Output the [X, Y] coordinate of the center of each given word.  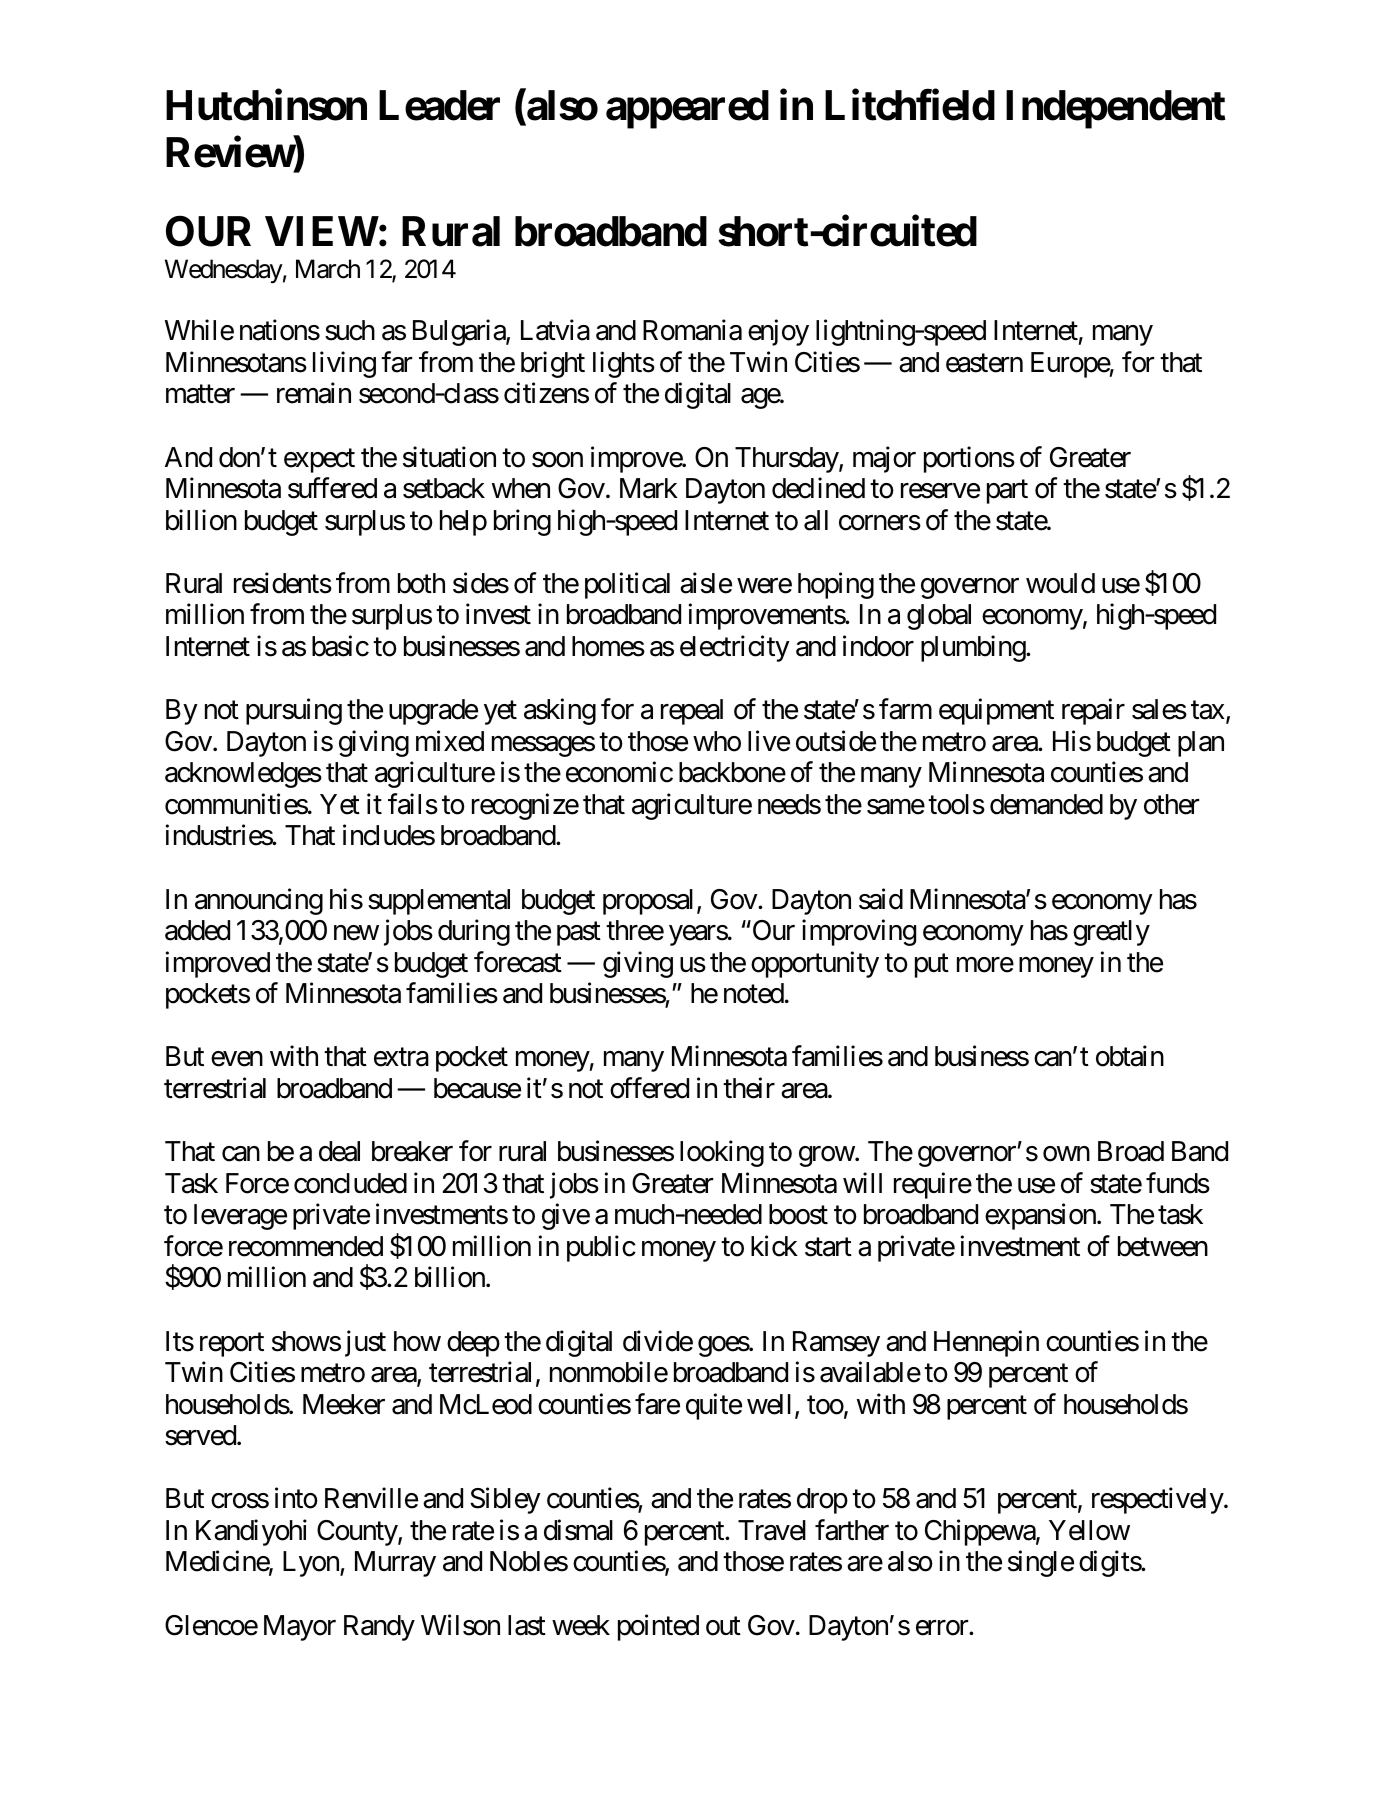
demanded [1046, 804]
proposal [648, 902]
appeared [687, 109]
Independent [1116, 109]
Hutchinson [266, 105]
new [356, 933]
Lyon [312, 1564]
